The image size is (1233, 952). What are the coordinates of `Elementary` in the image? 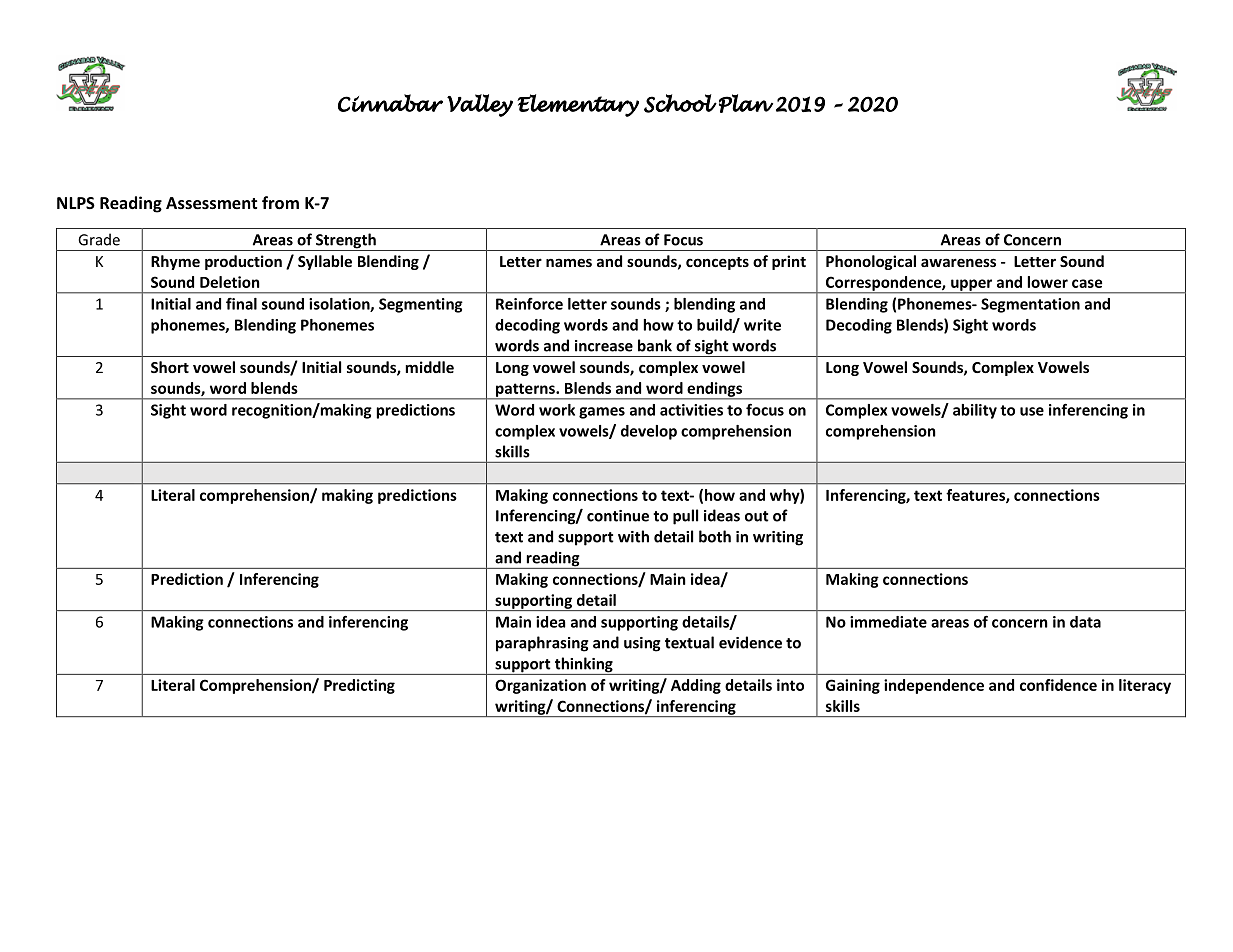 It's located at (578, 105).
